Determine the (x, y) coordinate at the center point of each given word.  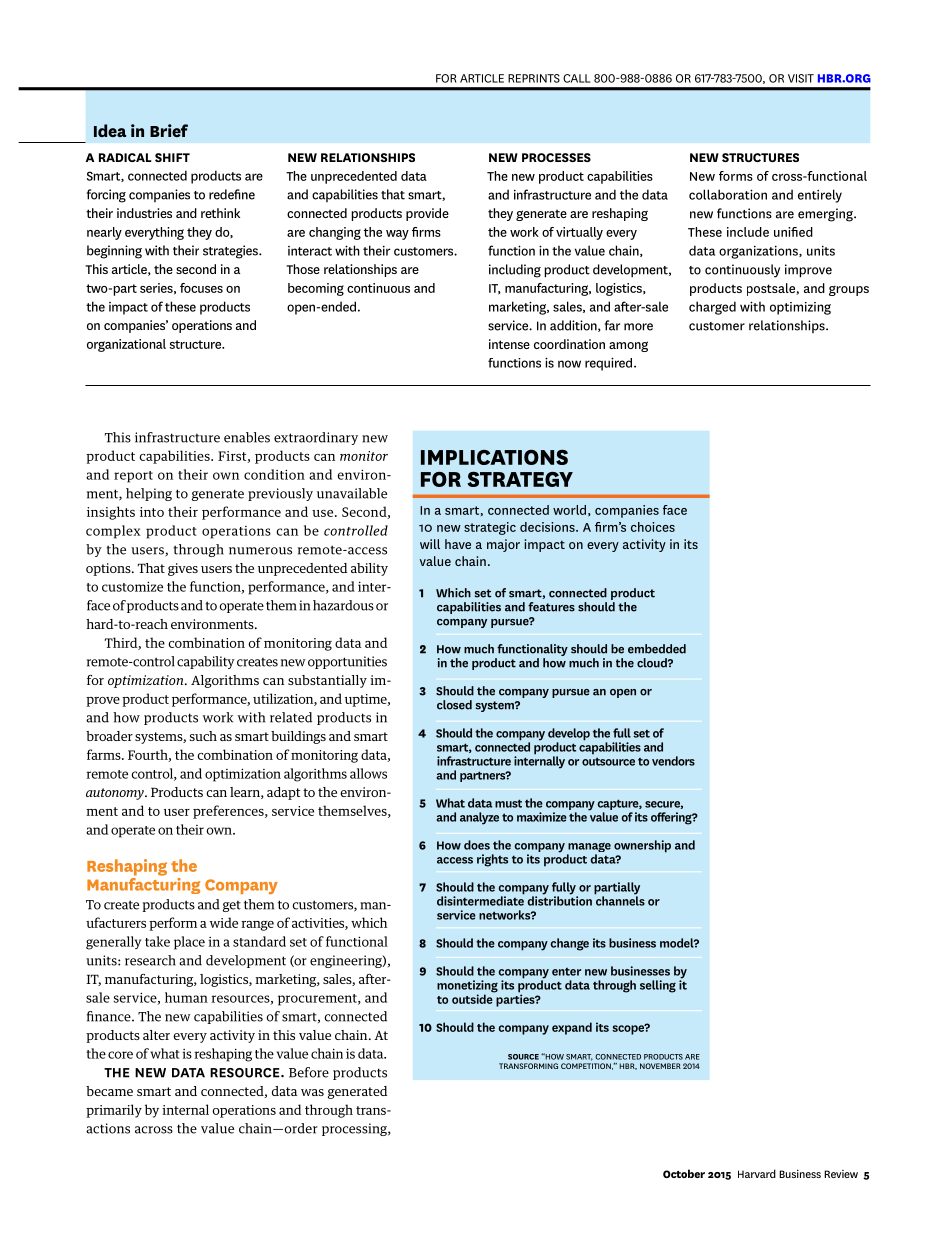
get (232, 906)
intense (509, 344)
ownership (642, 846)
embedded (657, 649)
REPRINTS (534, 78)
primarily (114, 1111)
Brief (169, 130)
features (551, 607)
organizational (126, 345)
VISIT (801, 78)
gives (183, 569)
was (312, 1092)
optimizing (800, 308)
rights (492, 860)
